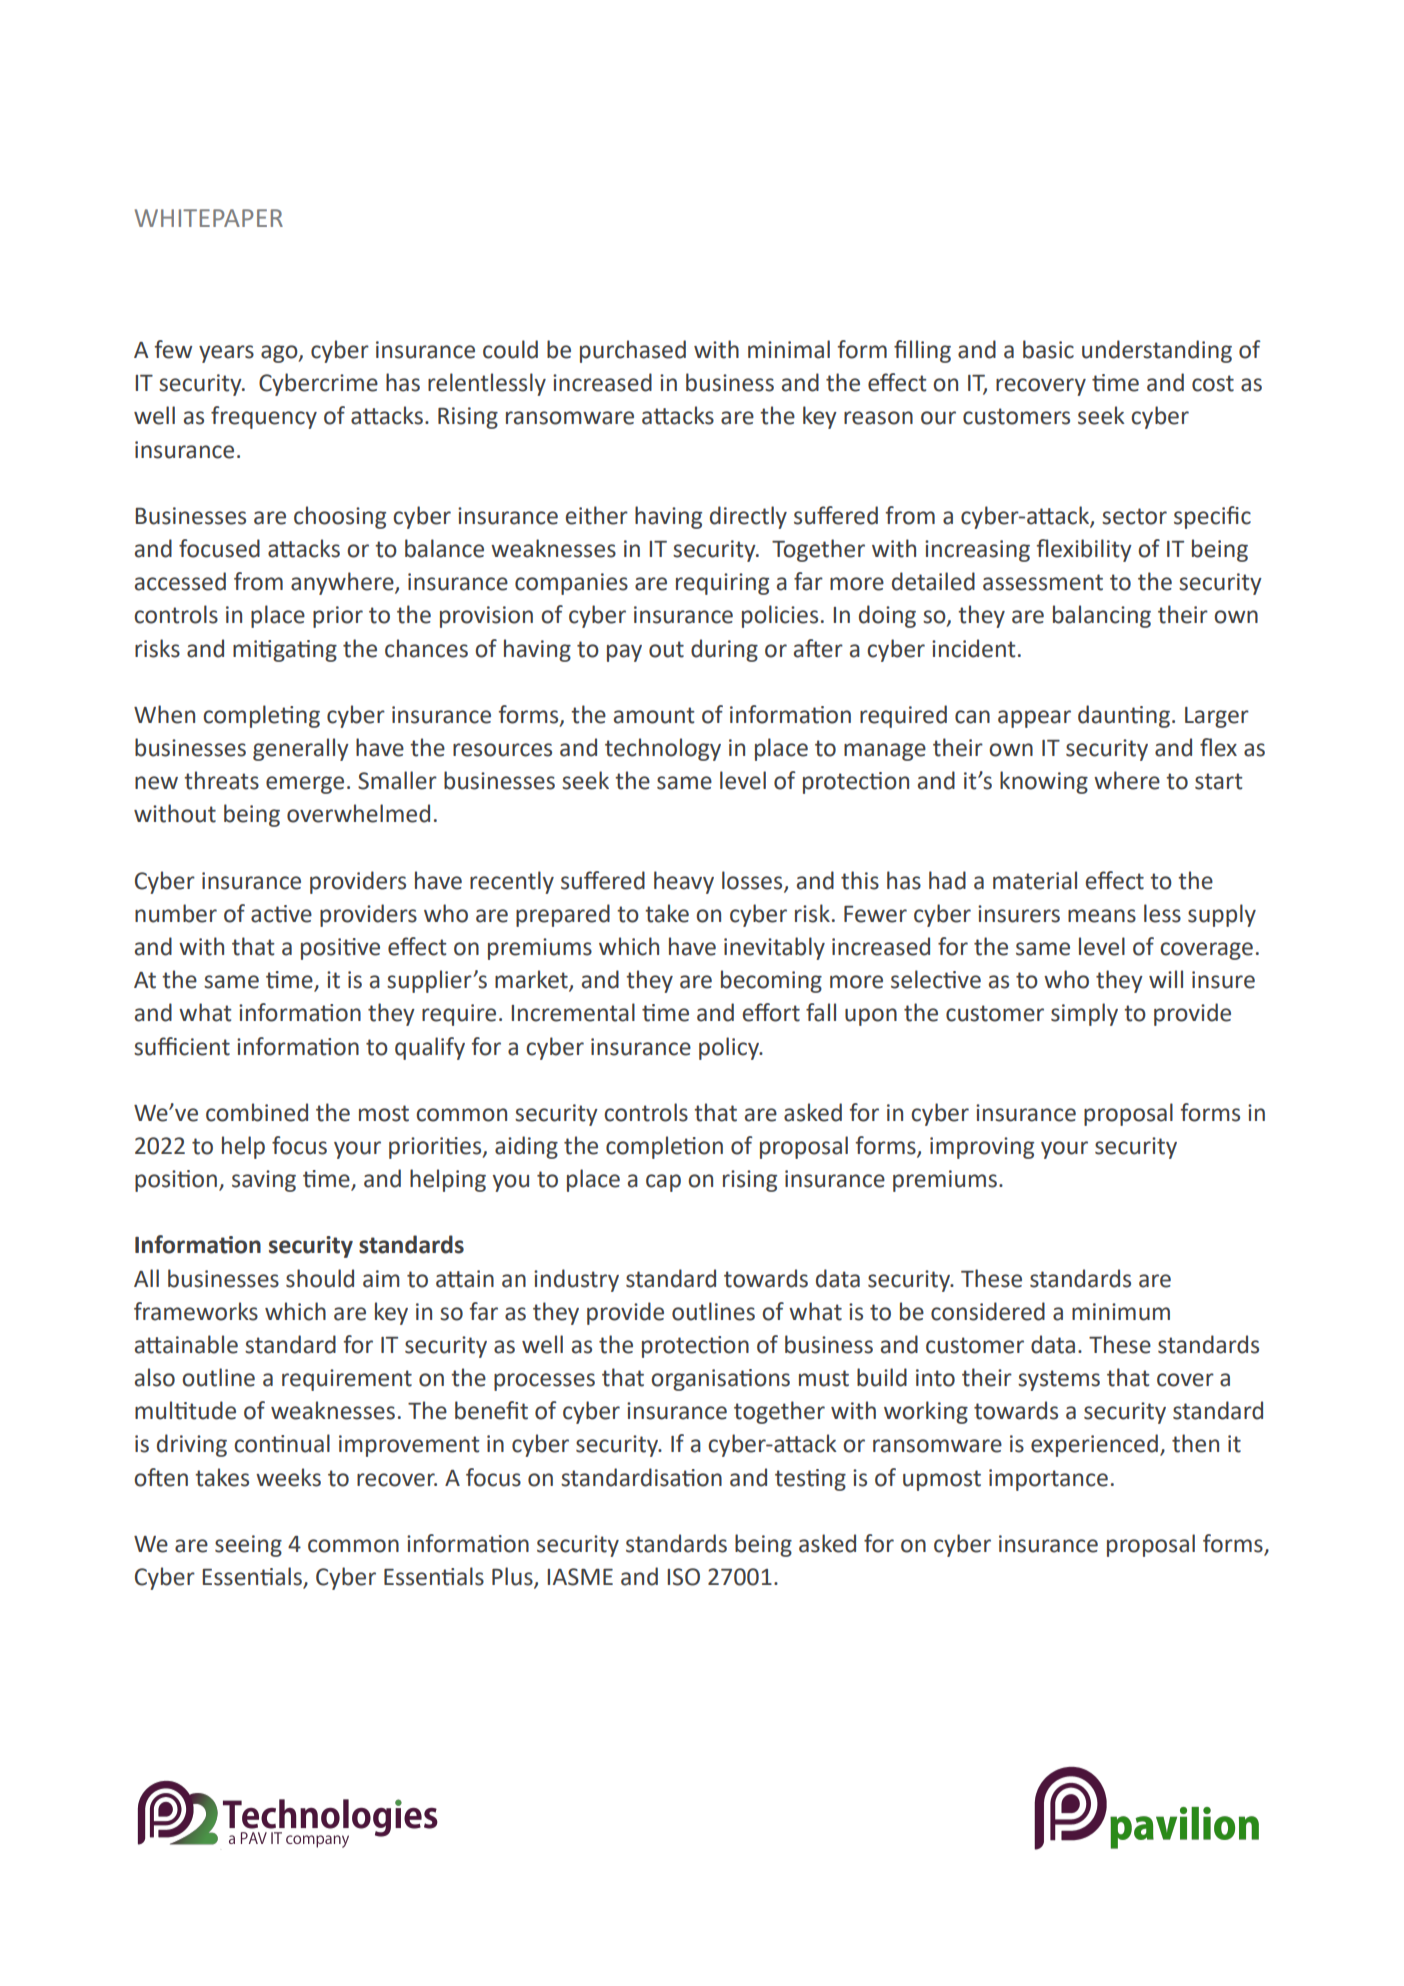 The image size is (1404, 1986). Describe the element at coordinates (633, 351) in the screenshot. I see `purchased` at that location.
